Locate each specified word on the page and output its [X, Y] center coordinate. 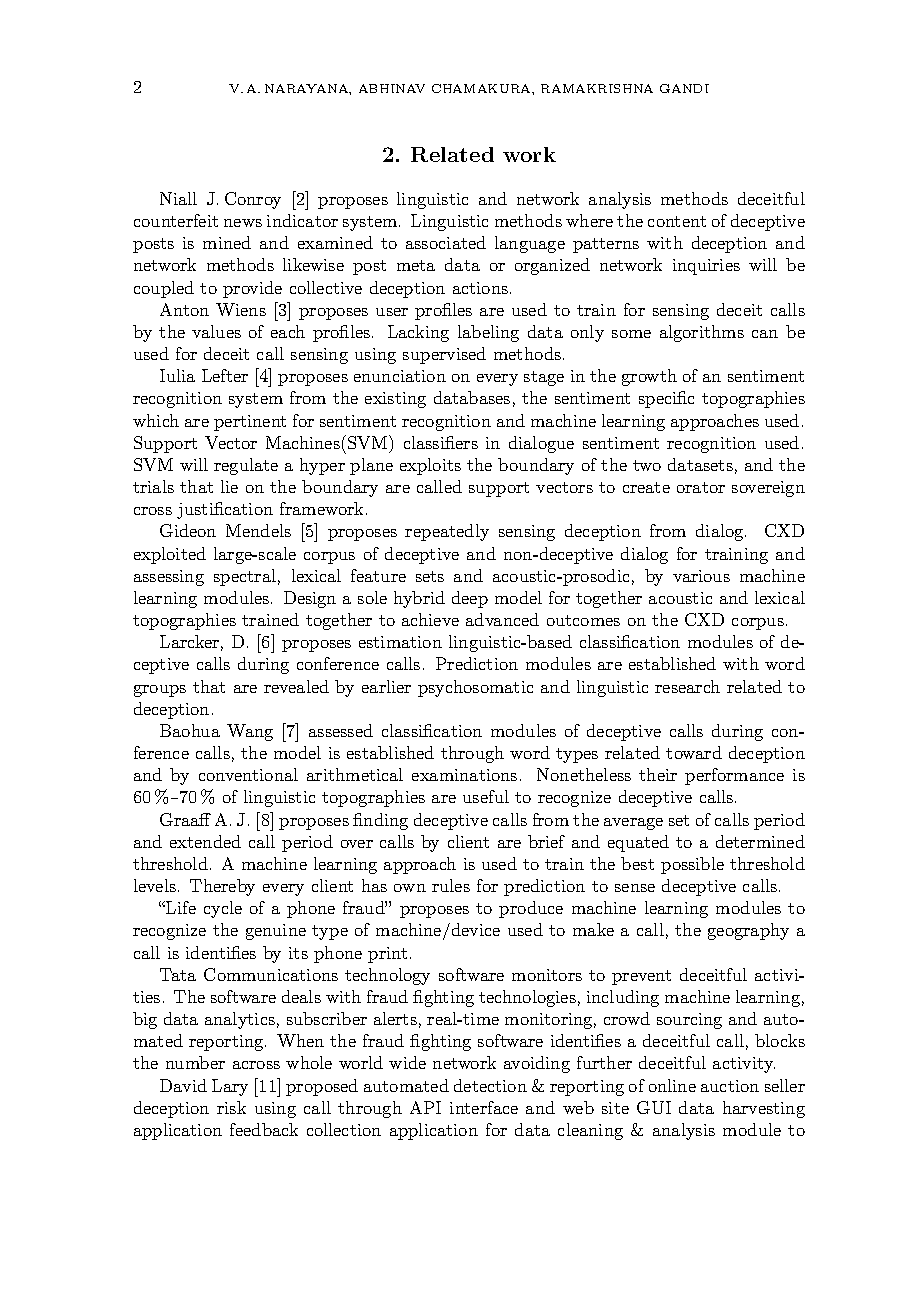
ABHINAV [392, 88]
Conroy [253, 200]
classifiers [441, 442]
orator [701, 487]
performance [734, 776]
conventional [248, 774]
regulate [246, 466]
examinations [464, 775]
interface [484, 1107]
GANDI [684, 88]
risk [231, 1107]
